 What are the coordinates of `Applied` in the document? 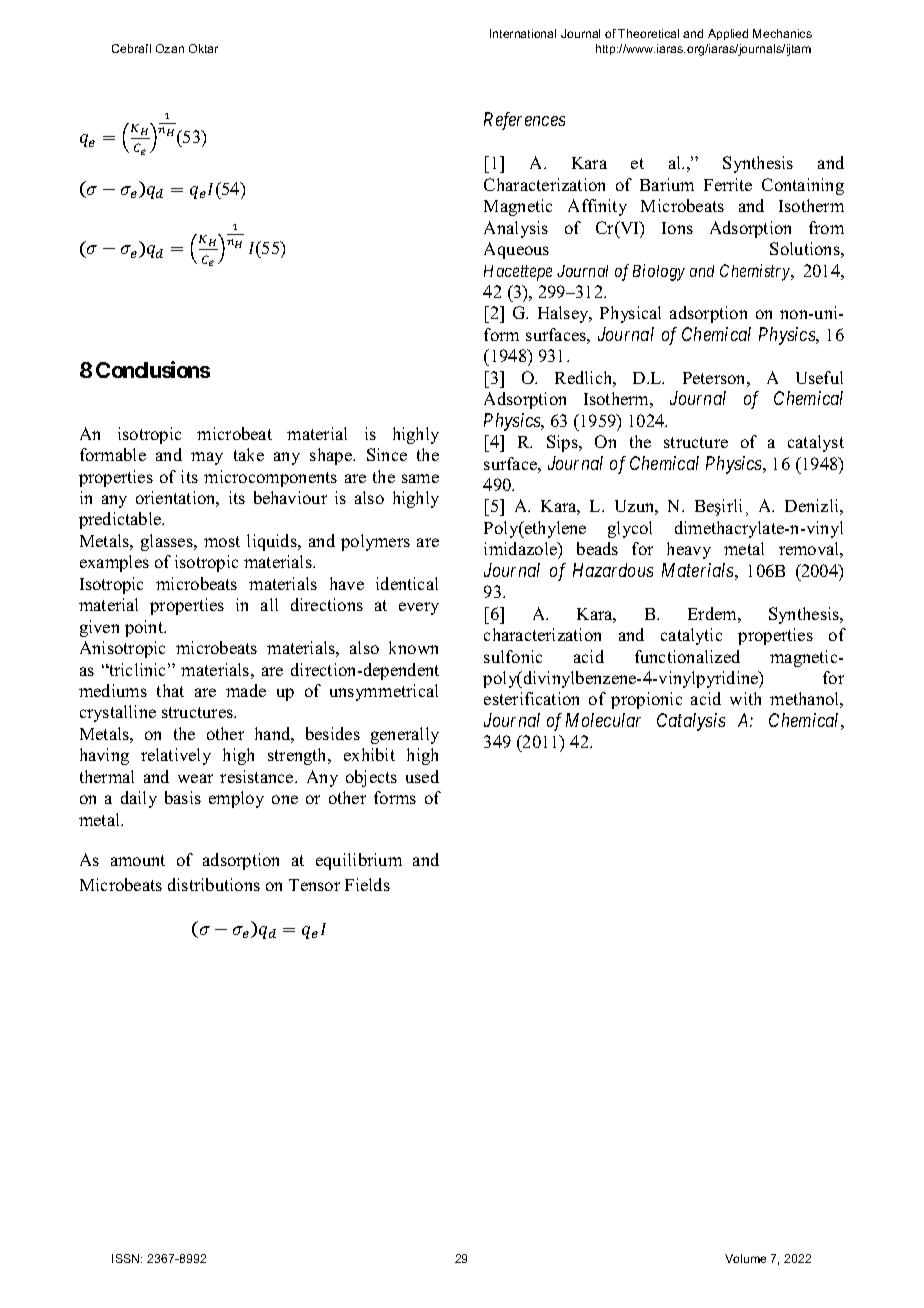 It's located at (728, 34).
